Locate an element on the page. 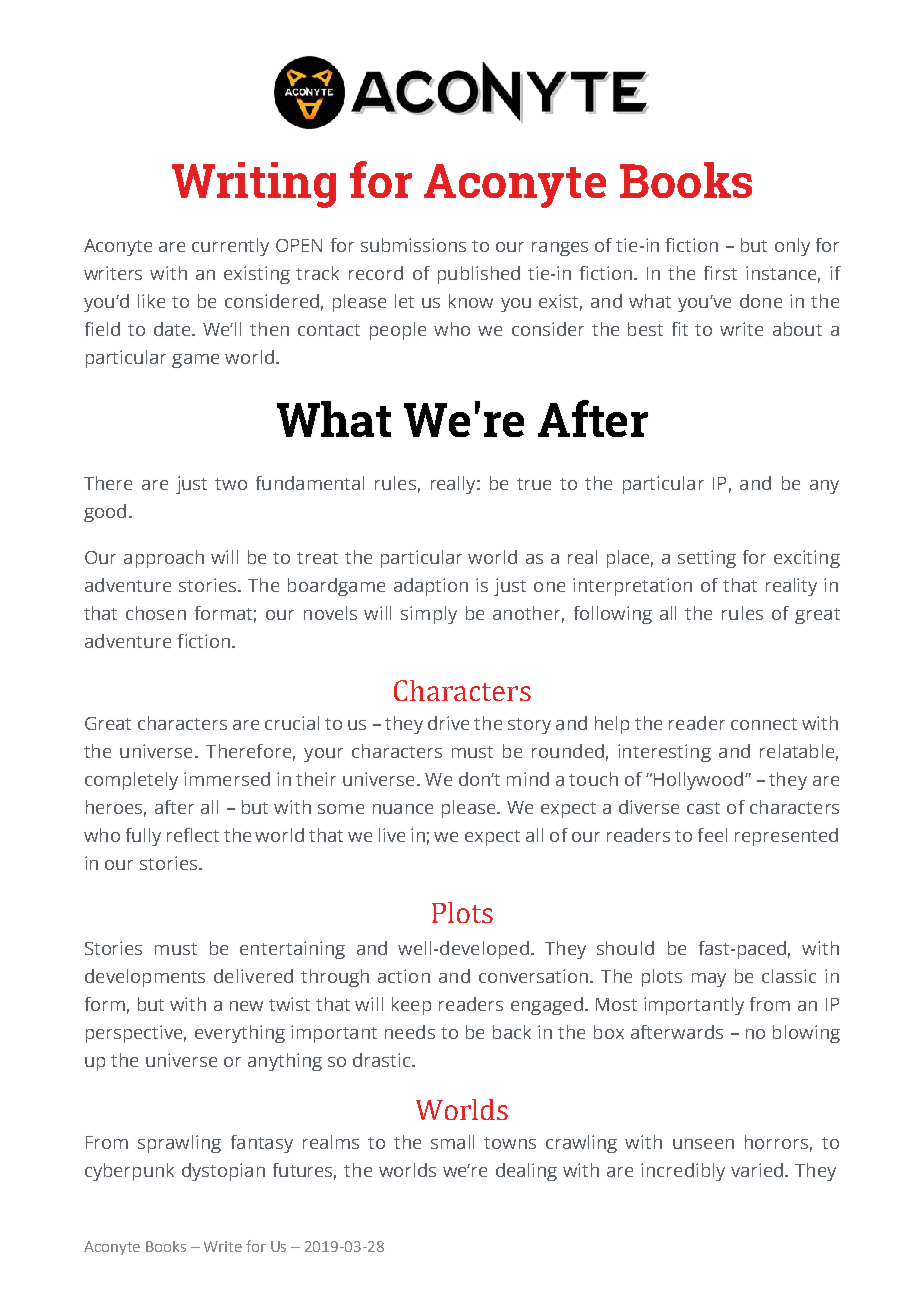 The width and height of the document is (924, 1308). currently is located at coordinates (230, 247).
